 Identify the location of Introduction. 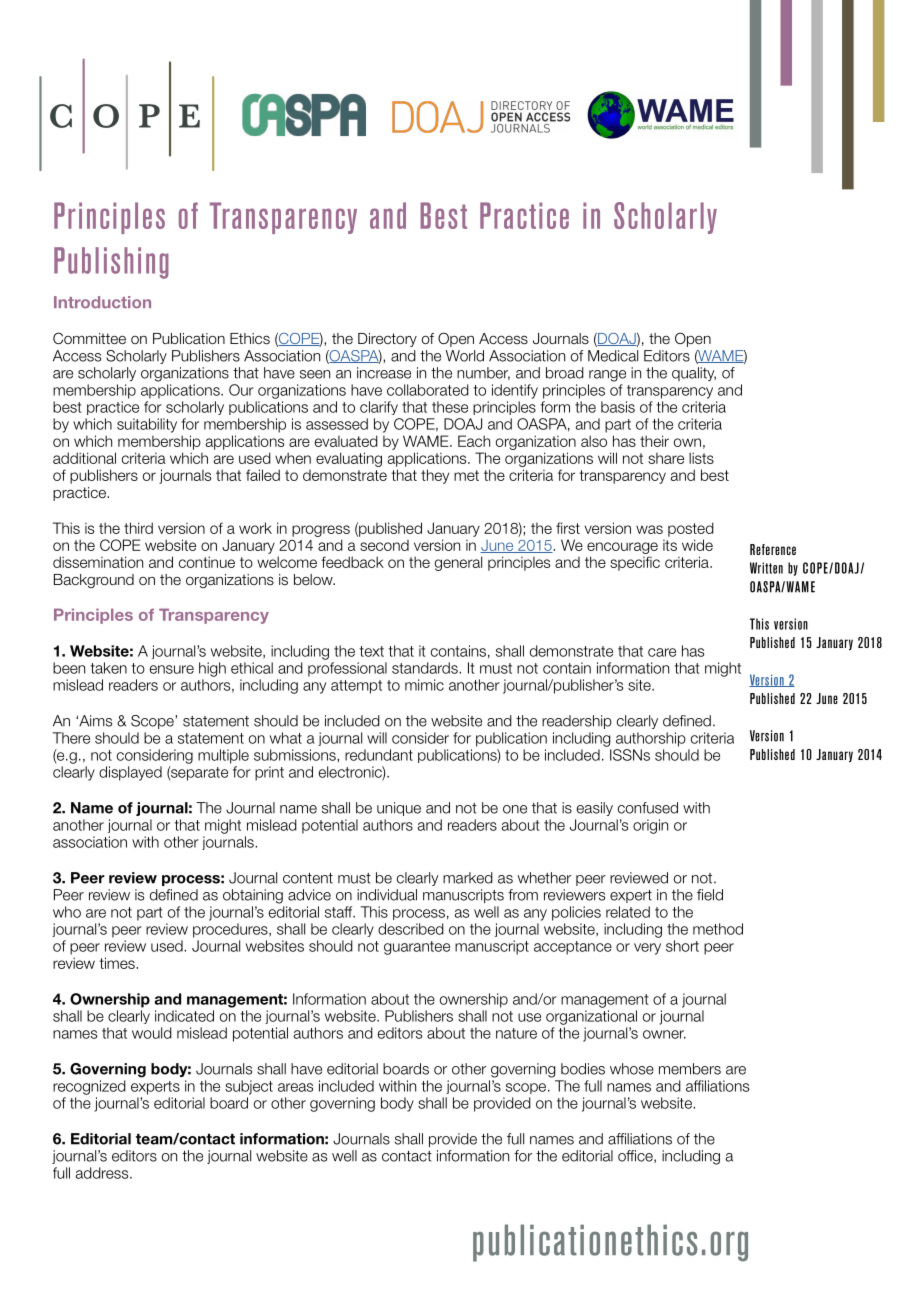
(102, 302).
